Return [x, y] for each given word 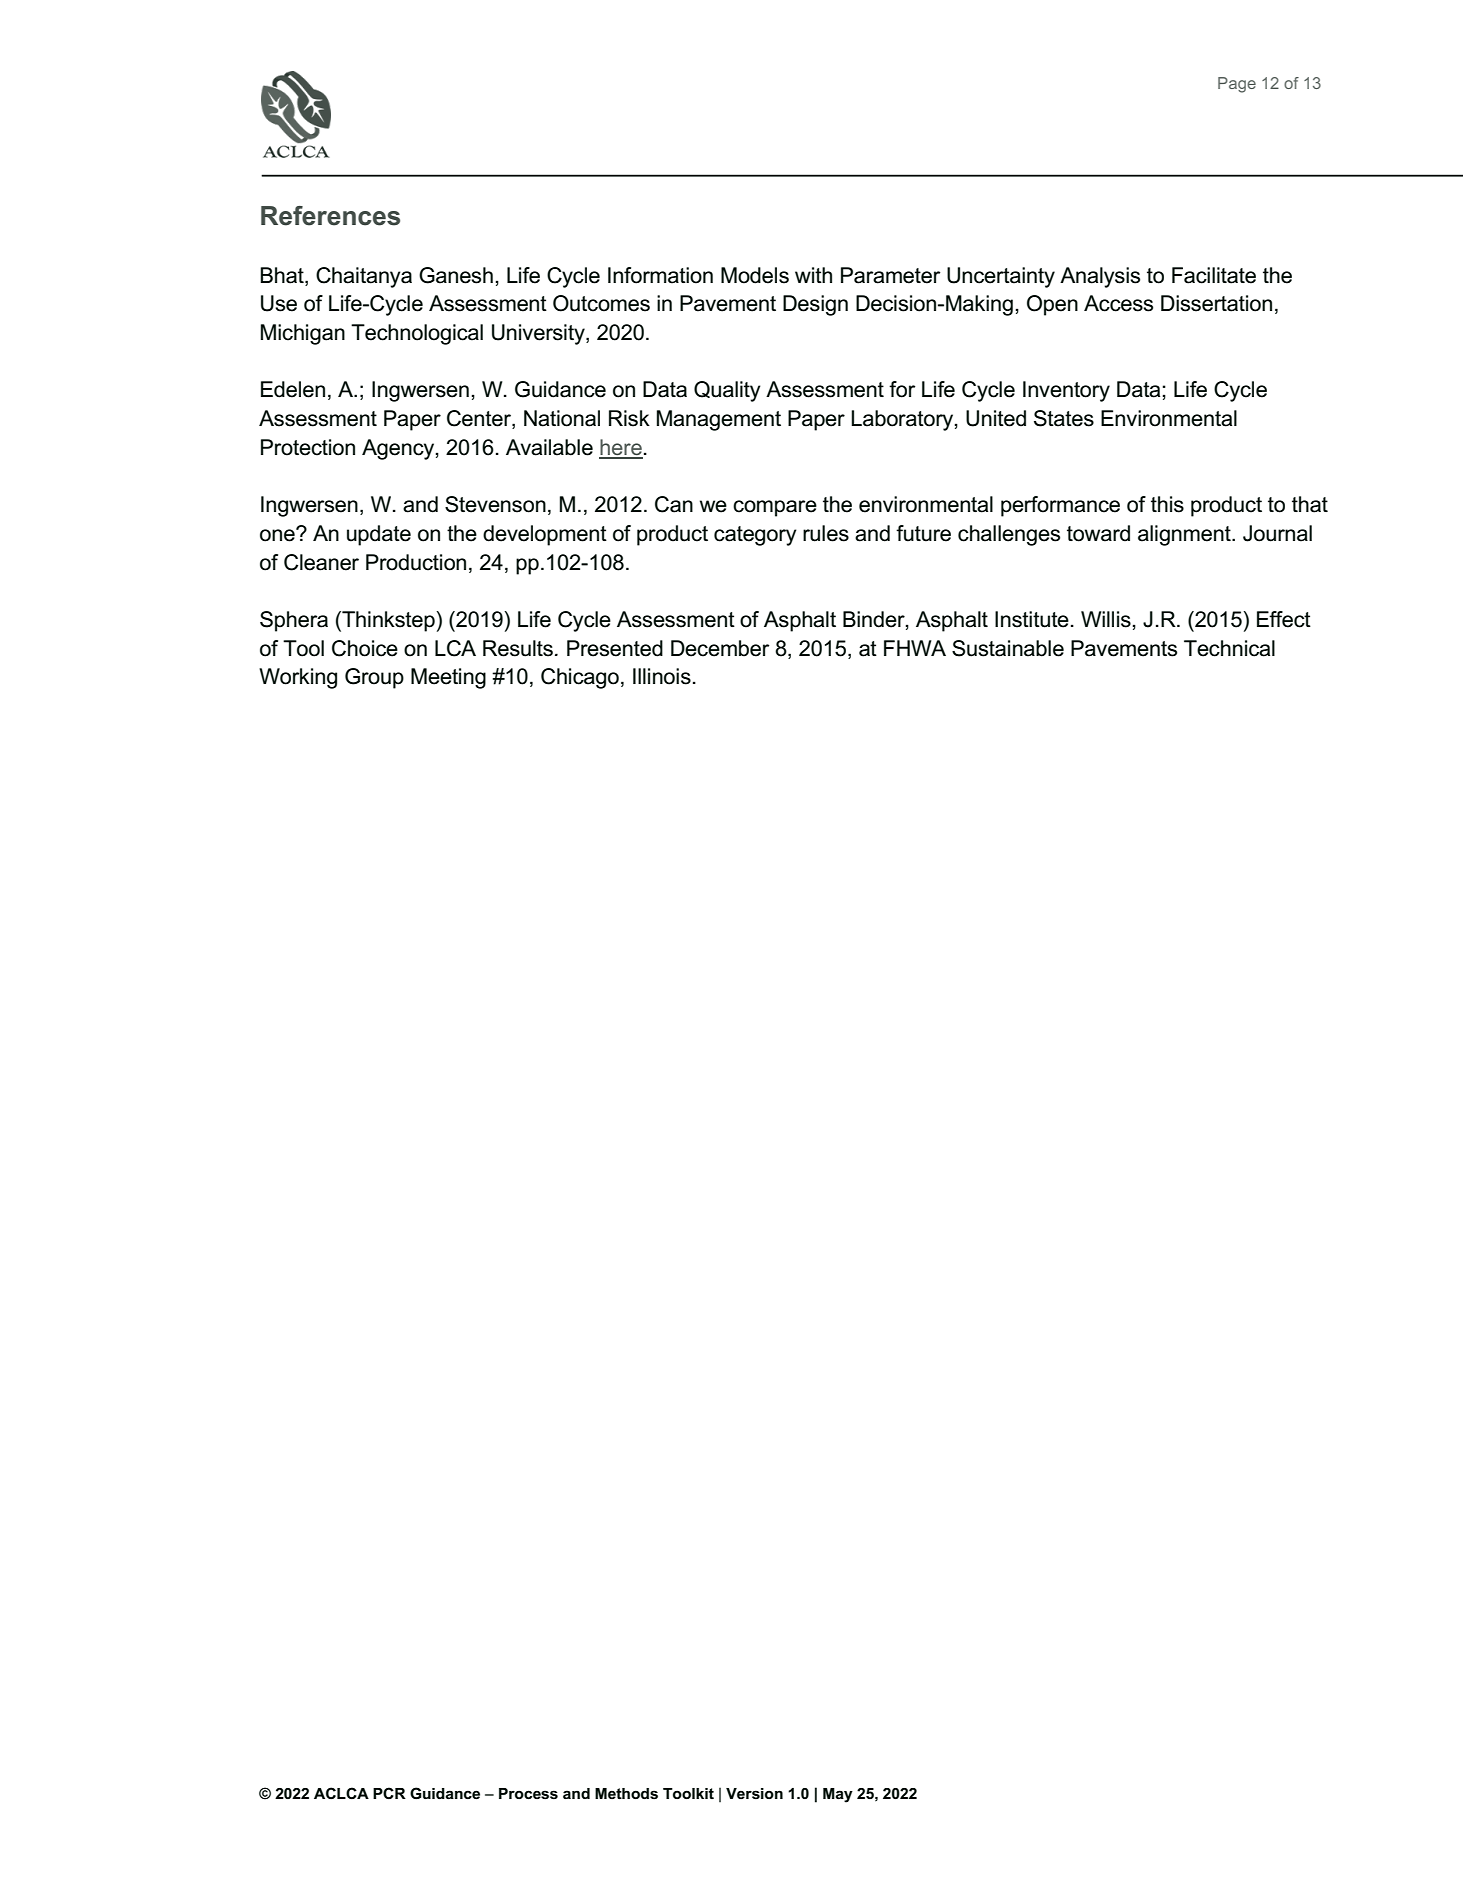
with [813, 275]
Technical [1229, 648]
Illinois [662, 676]
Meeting [448, 678]
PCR [389, 1793]
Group [374, 678]
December [720, 648]
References [330, 216]
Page [1237, 85]
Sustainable [1008, 648]
